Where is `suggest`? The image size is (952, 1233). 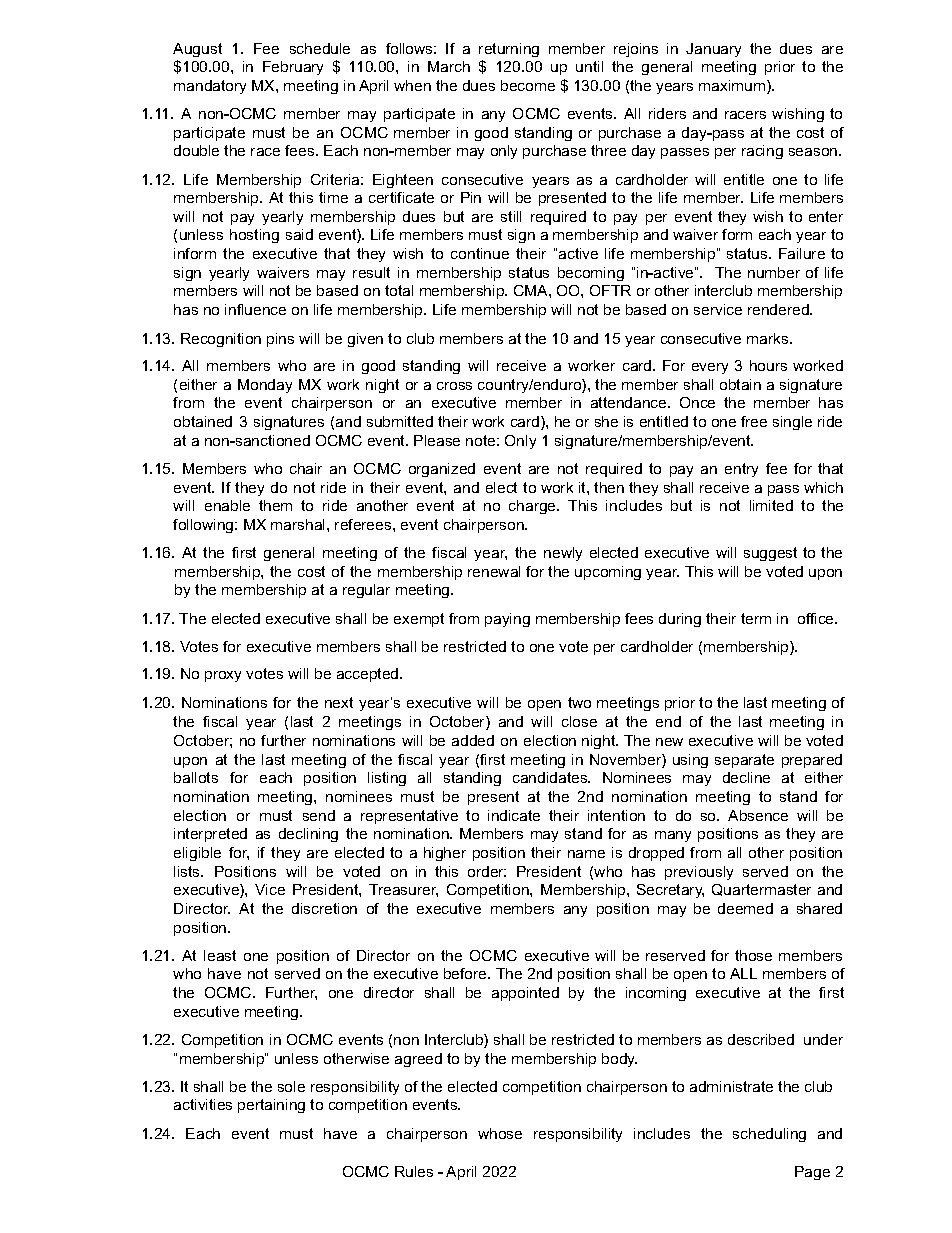 suggest is located at coordinates (770, 554).
